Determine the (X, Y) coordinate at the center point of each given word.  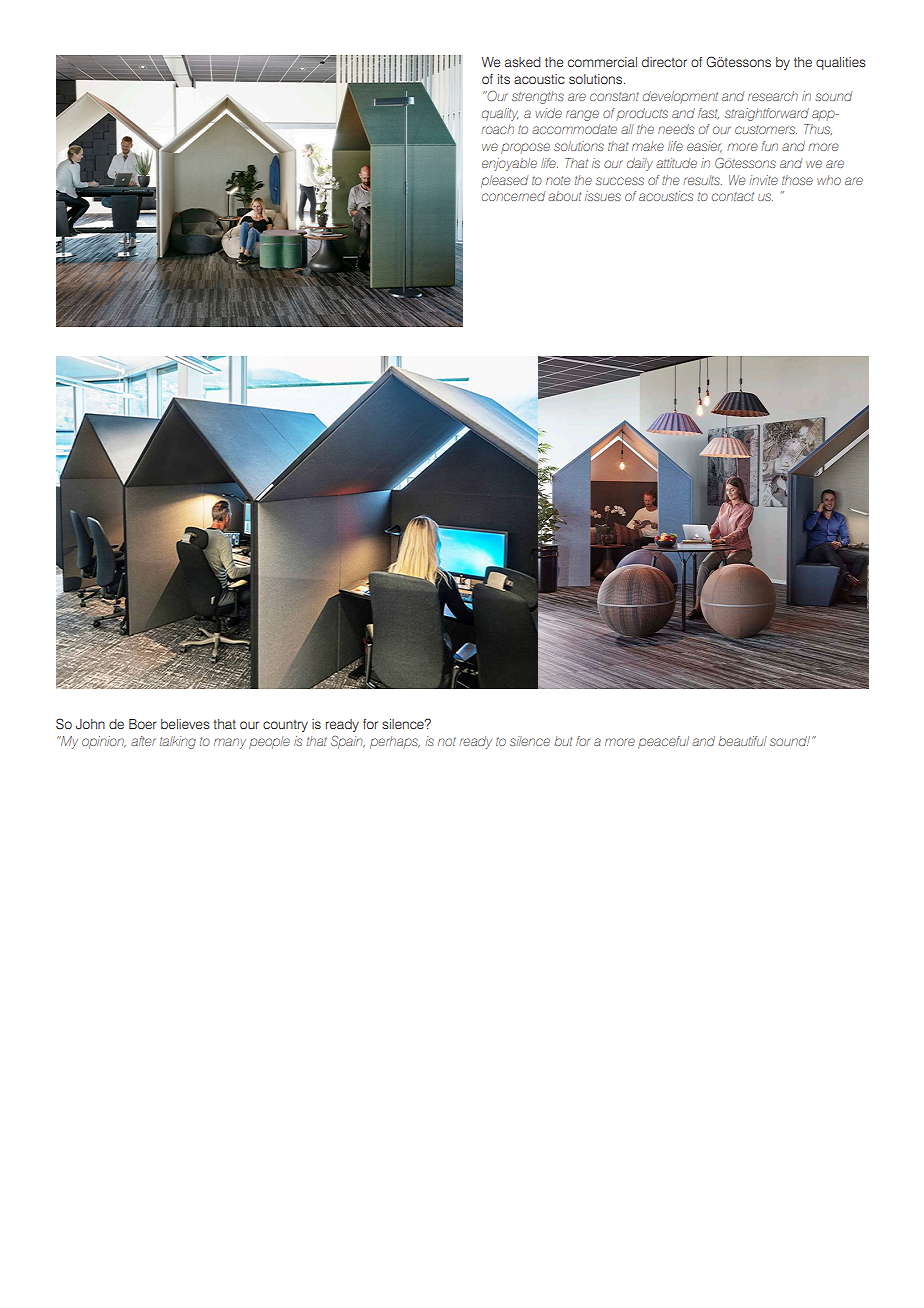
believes (185, 724)
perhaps (395, 742)
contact (733, 196)
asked (523, 62)
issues (603, 196)
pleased (505, 181)
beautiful (742, 741)
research (773, 96)
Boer (143, 724)
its (504, 79)
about (565, 196)
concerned (514, 196)
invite (763, 180)
